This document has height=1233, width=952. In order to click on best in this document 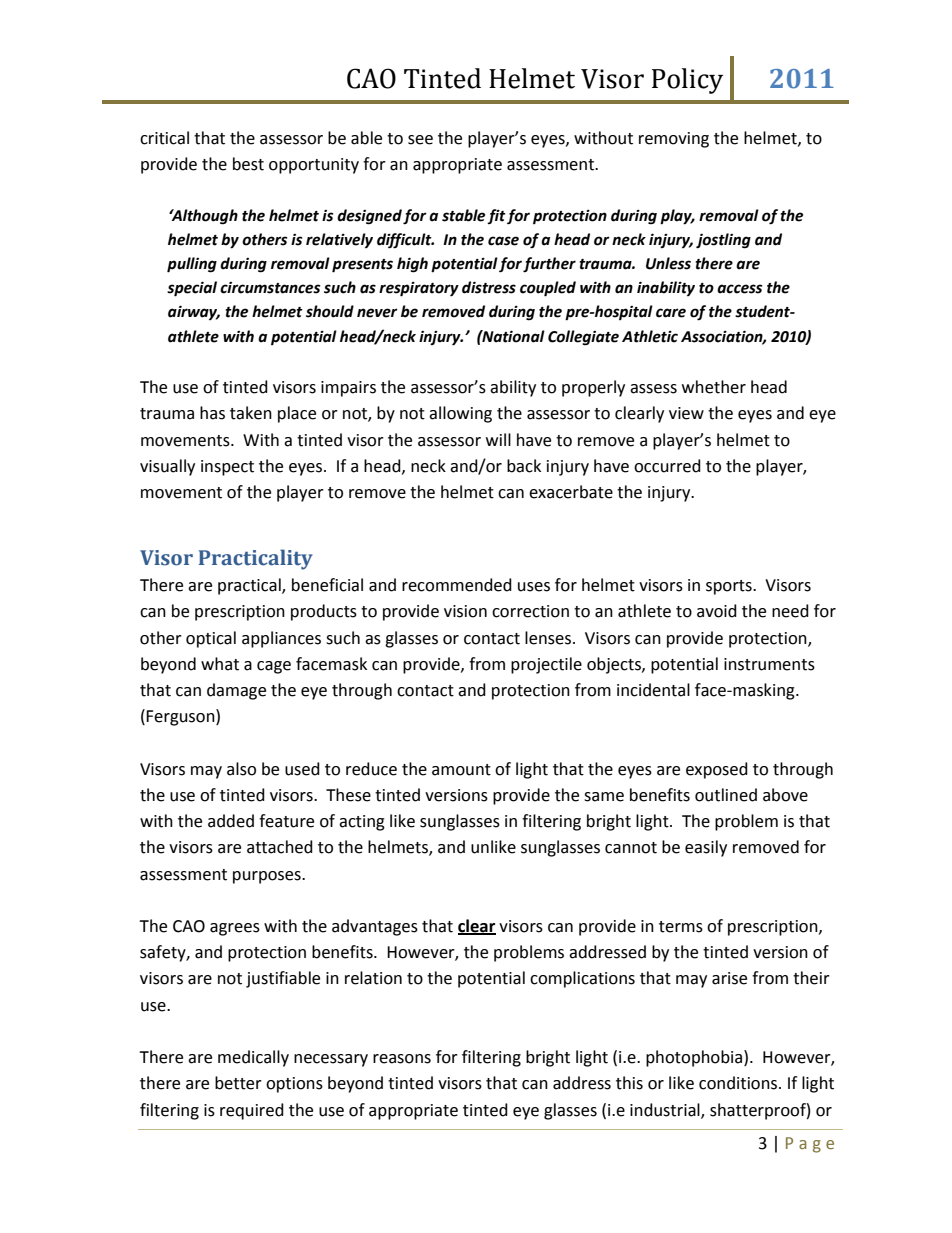, I will do `click(248, 164)`.
